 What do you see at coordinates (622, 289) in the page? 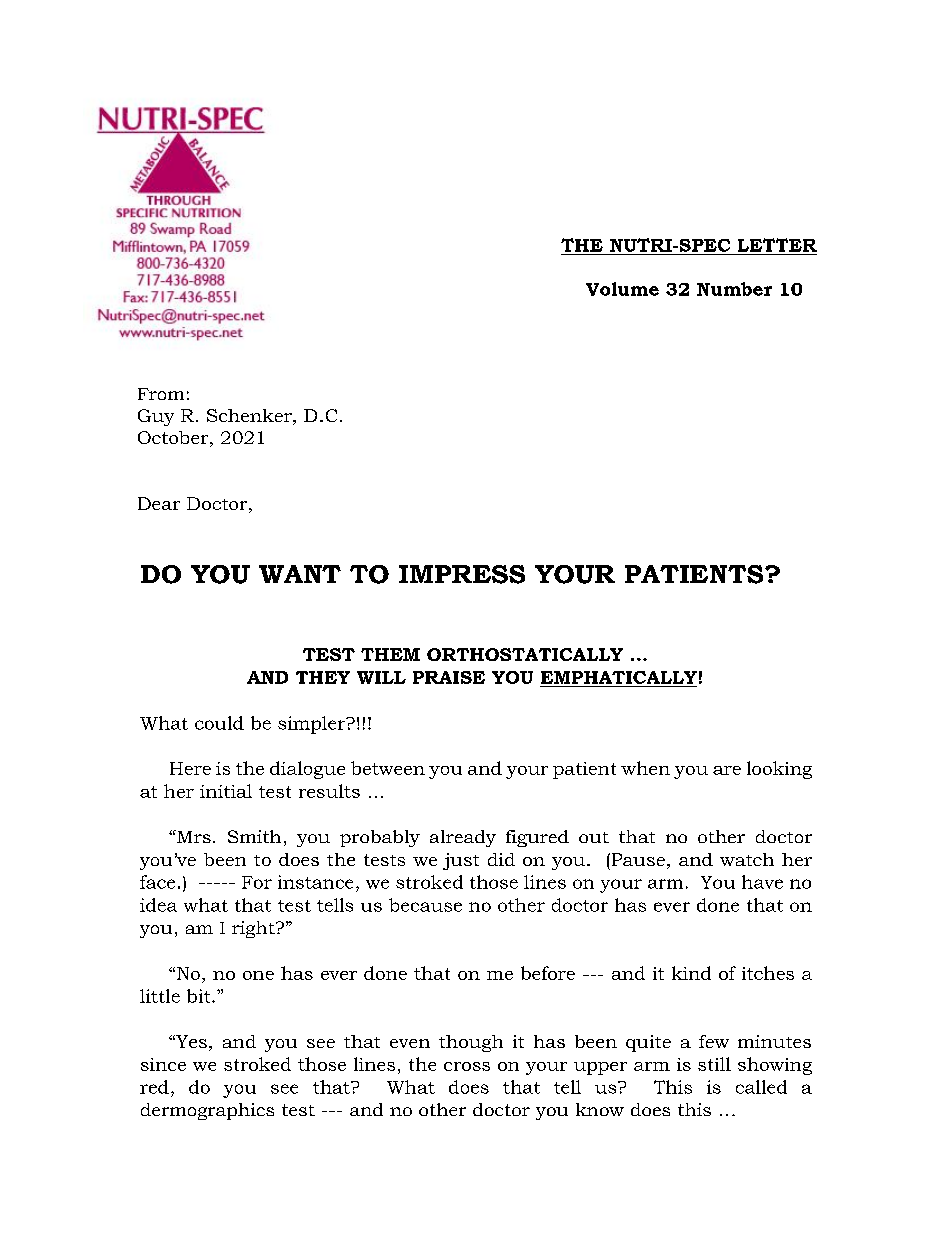
I see `Volume` at bounding box center [622, 289].
